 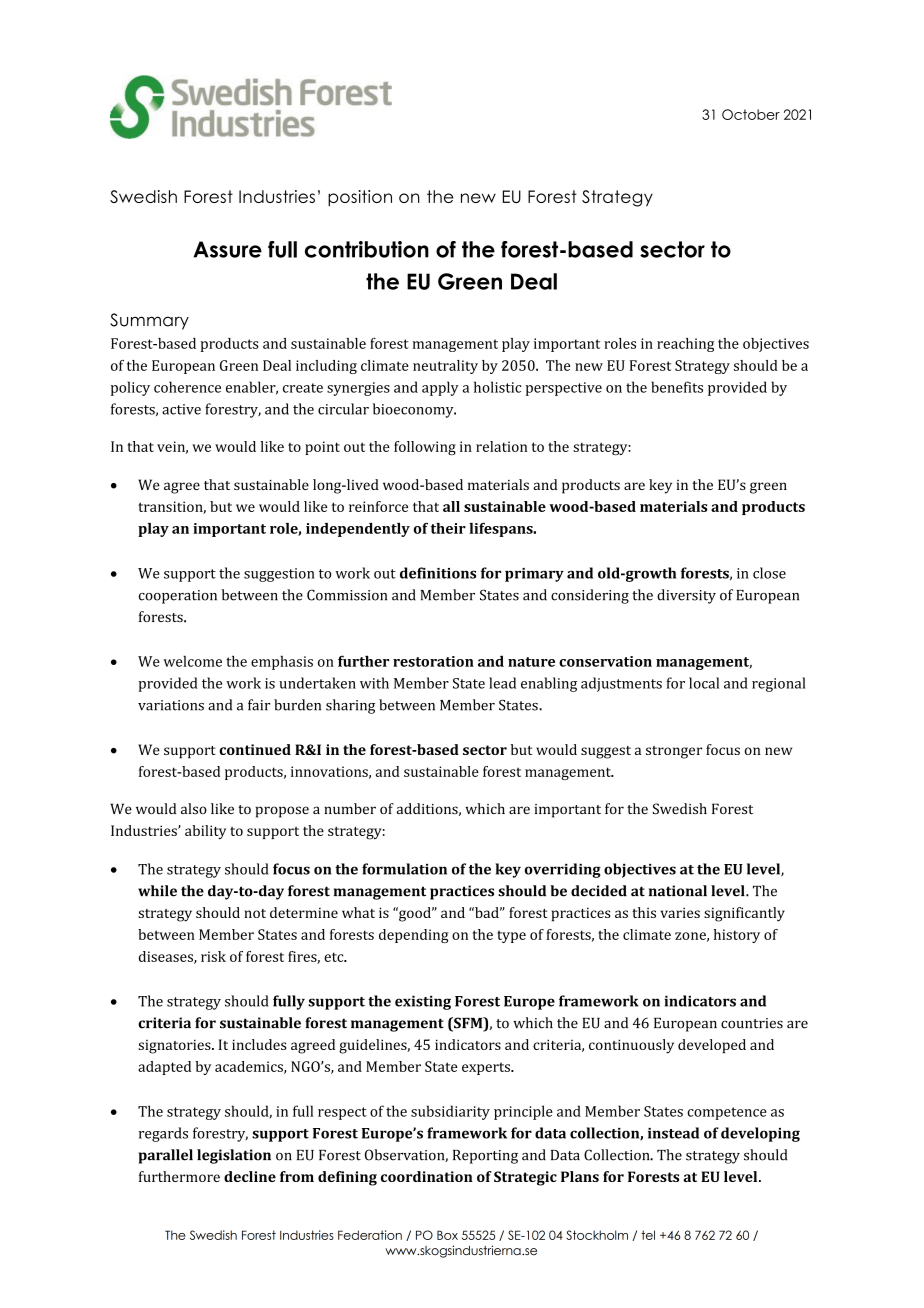 What do you see at coordinates (250, 1176) in the screenshot?
I see `decline` at bounding box center [250, 1176].
